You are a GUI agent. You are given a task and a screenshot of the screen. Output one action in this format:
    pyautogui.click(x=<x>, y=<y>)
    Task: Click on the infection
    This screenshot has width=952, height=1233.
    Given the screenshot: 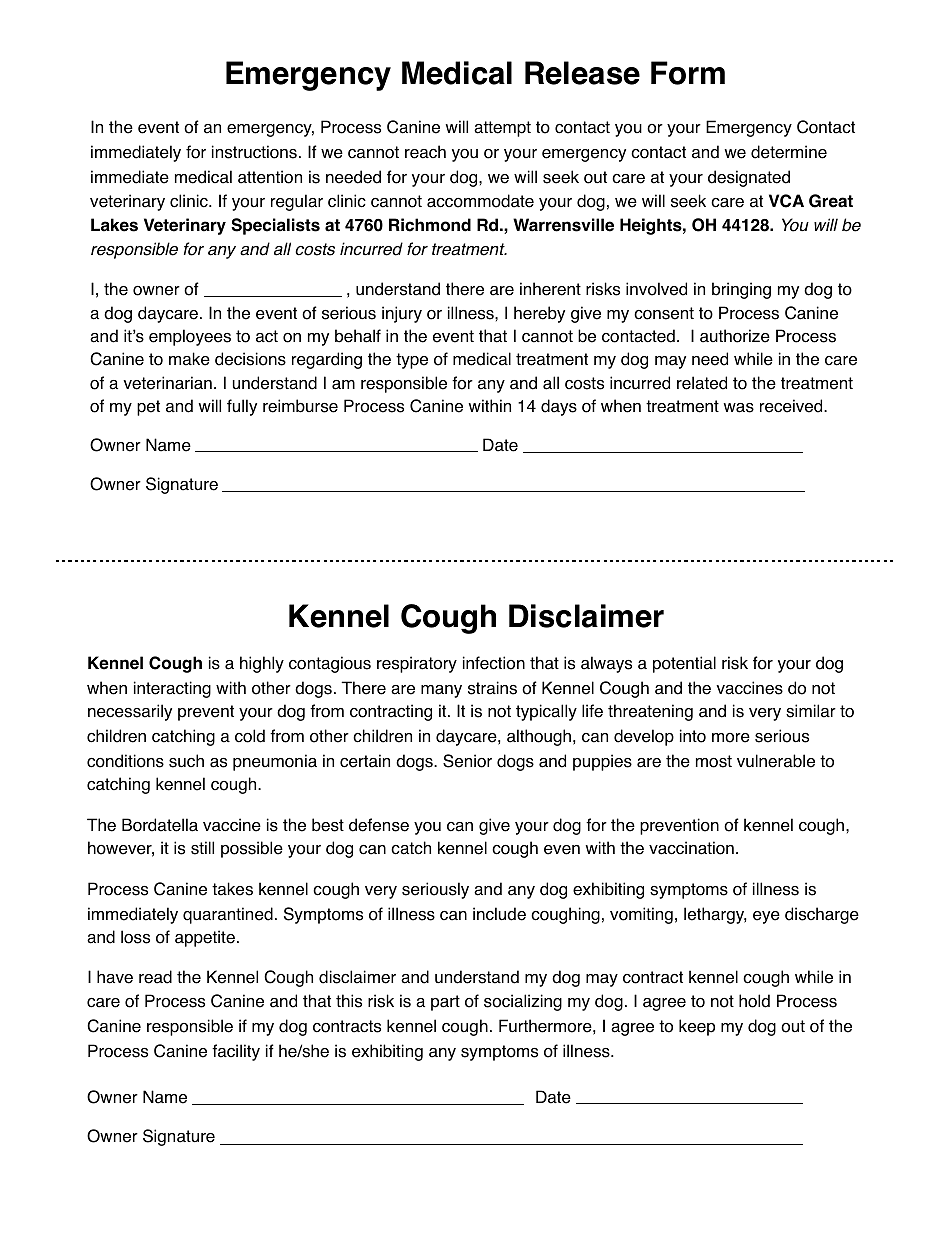 What is the action you would take?
    pyautogui.click(x=494, y=663)
